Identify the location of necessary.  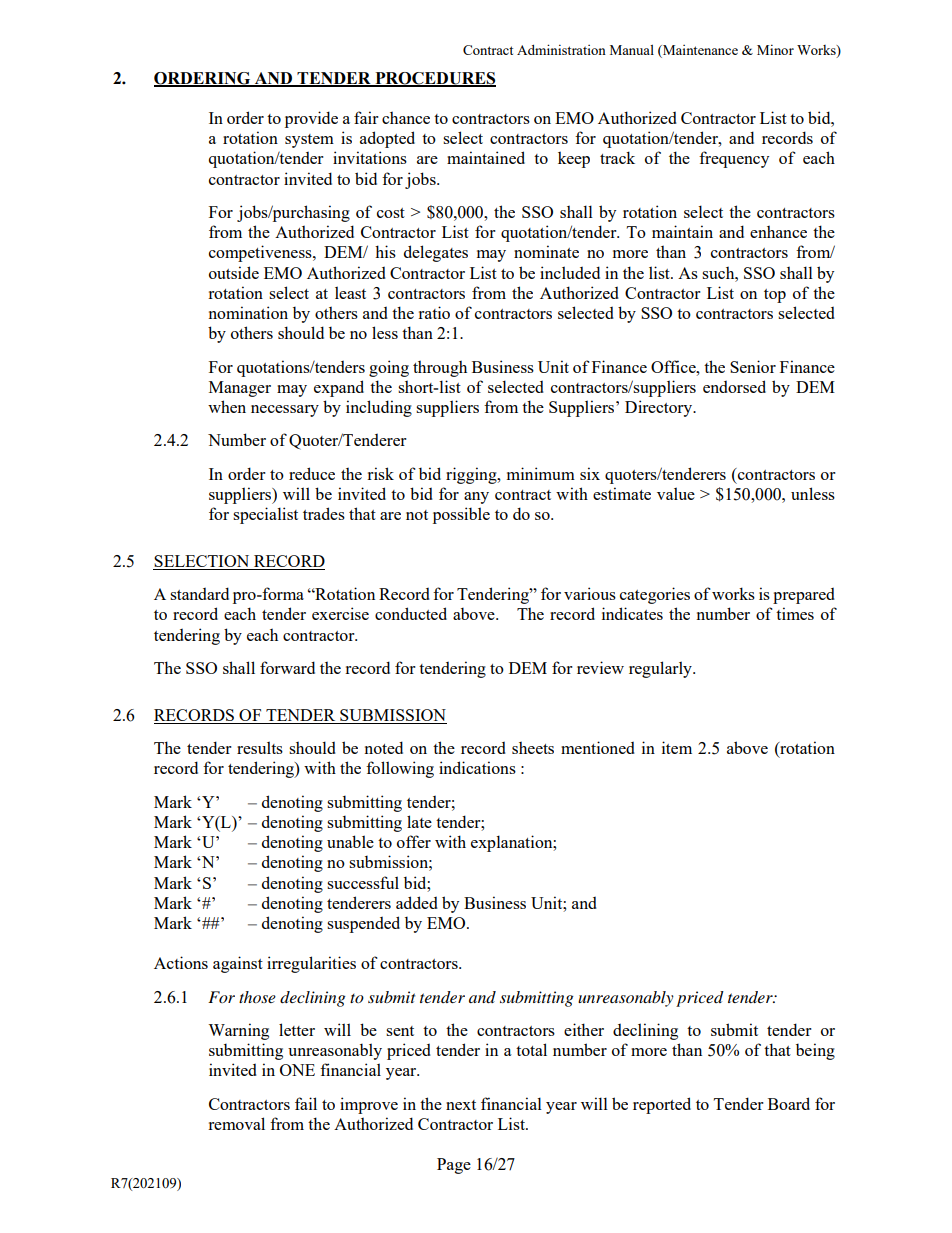
(285, 411).
